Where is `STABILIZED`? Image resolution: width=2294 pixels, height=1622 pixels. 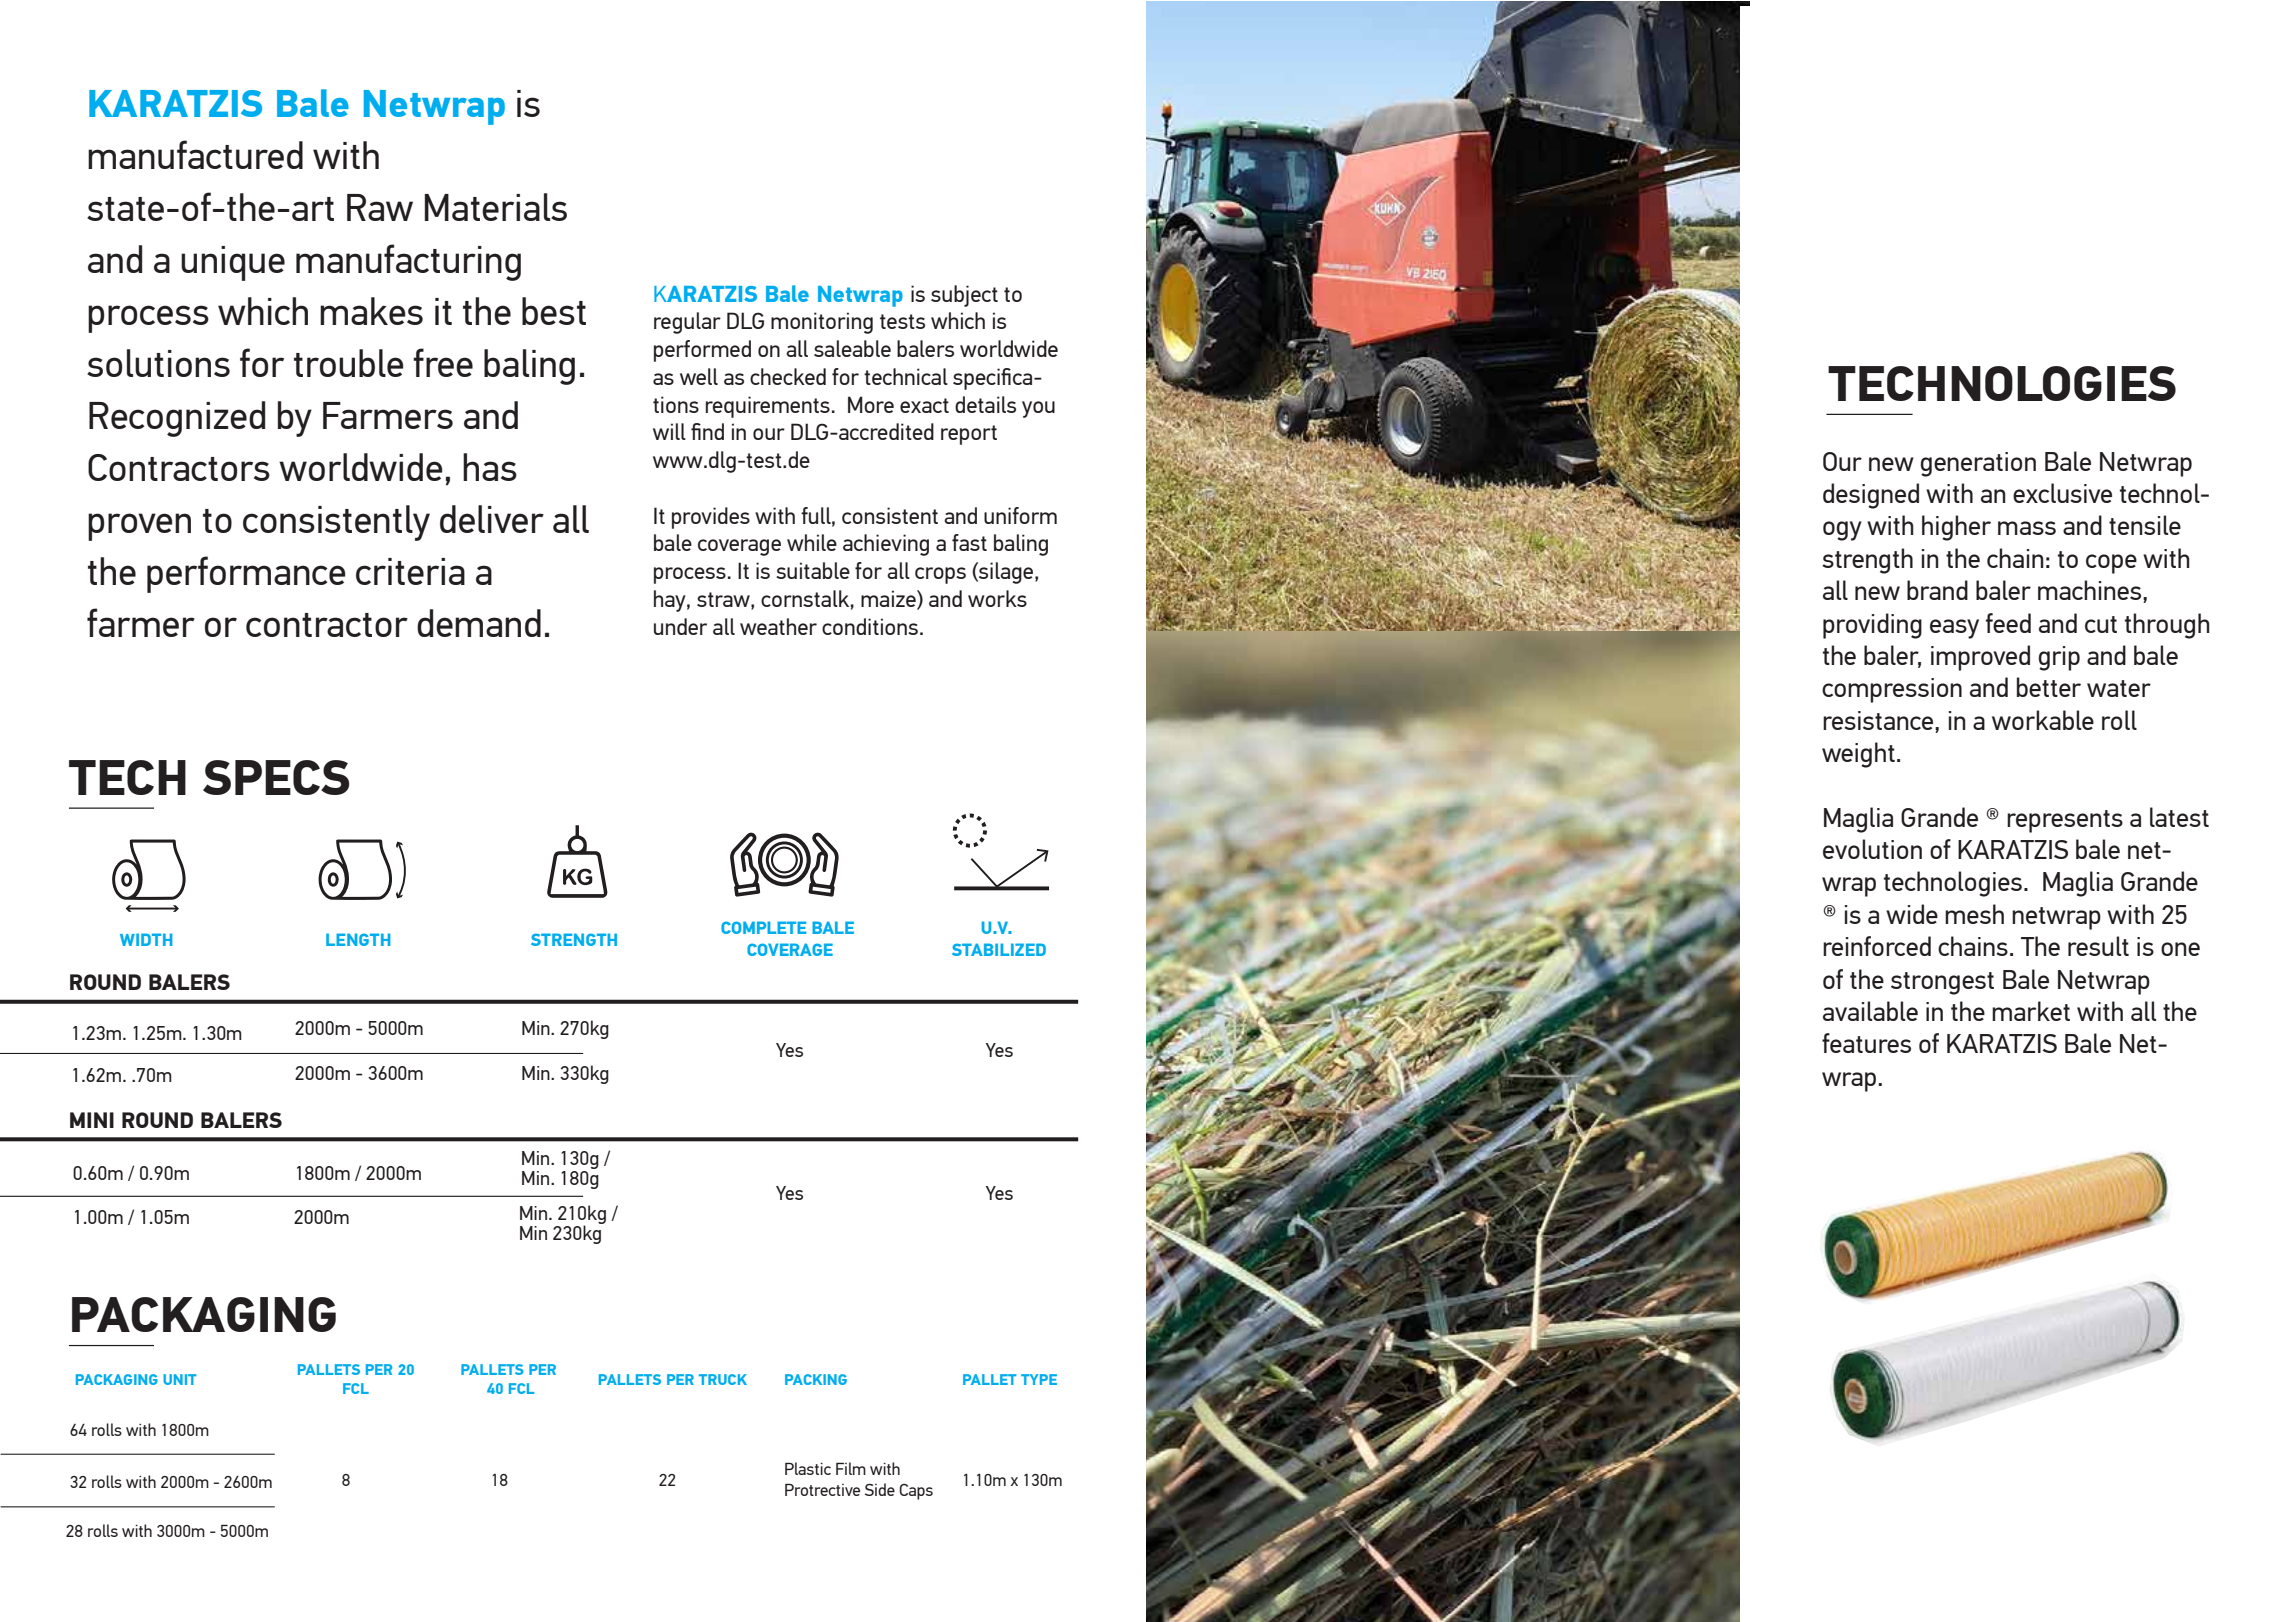
STABILIZED is located at coordinates (999, 949).
